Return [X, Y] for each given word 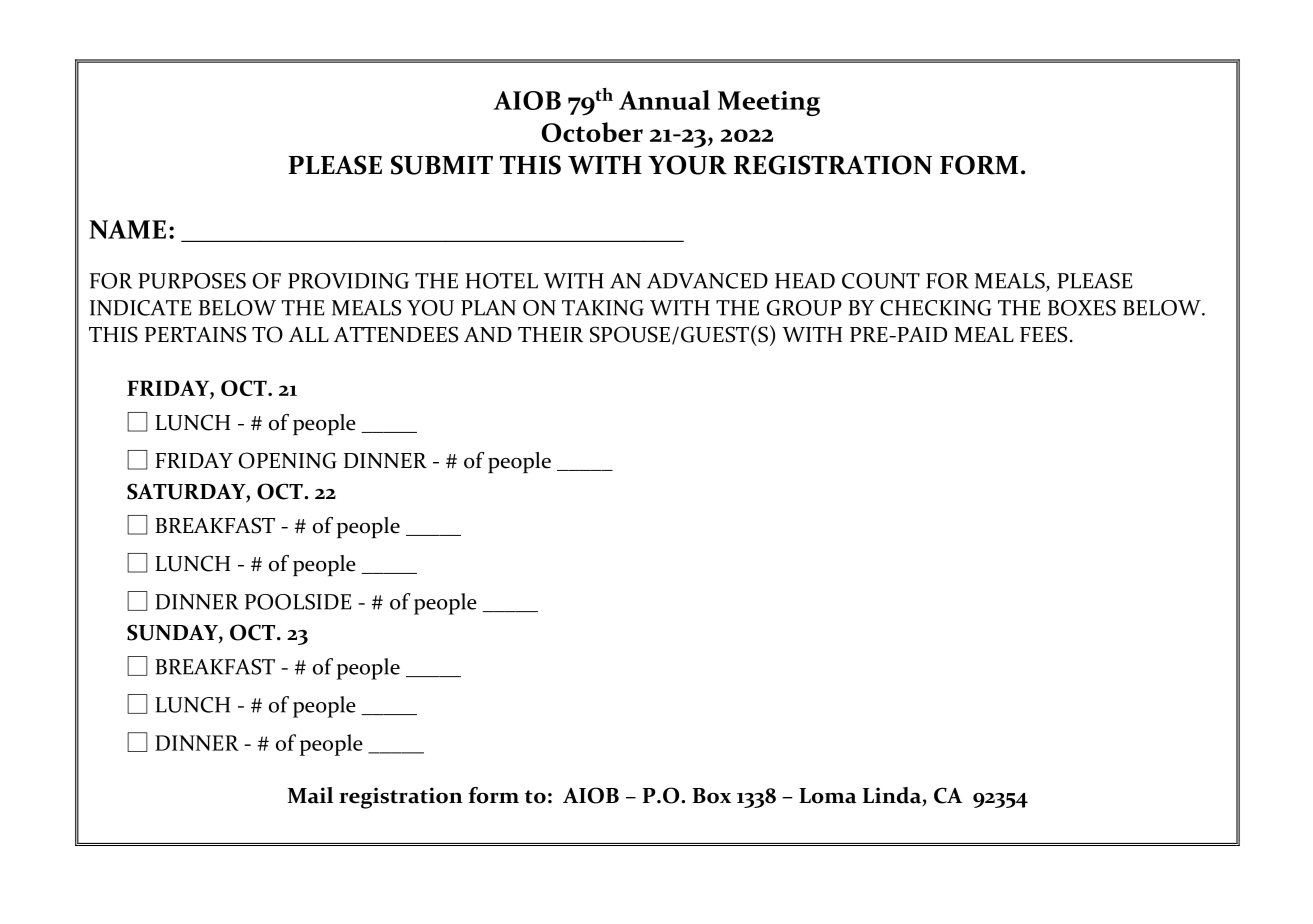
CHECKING [935, 308]
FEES [1043, 334]
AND [488, 334]
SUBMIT [442, 165]
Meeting [769, 103]
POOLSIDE [298, 602]
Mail [310, 795]
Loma [827, 796]
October [592, 132]
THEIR [550, 334]
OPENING [288, 460]
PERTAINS [195, 334]
